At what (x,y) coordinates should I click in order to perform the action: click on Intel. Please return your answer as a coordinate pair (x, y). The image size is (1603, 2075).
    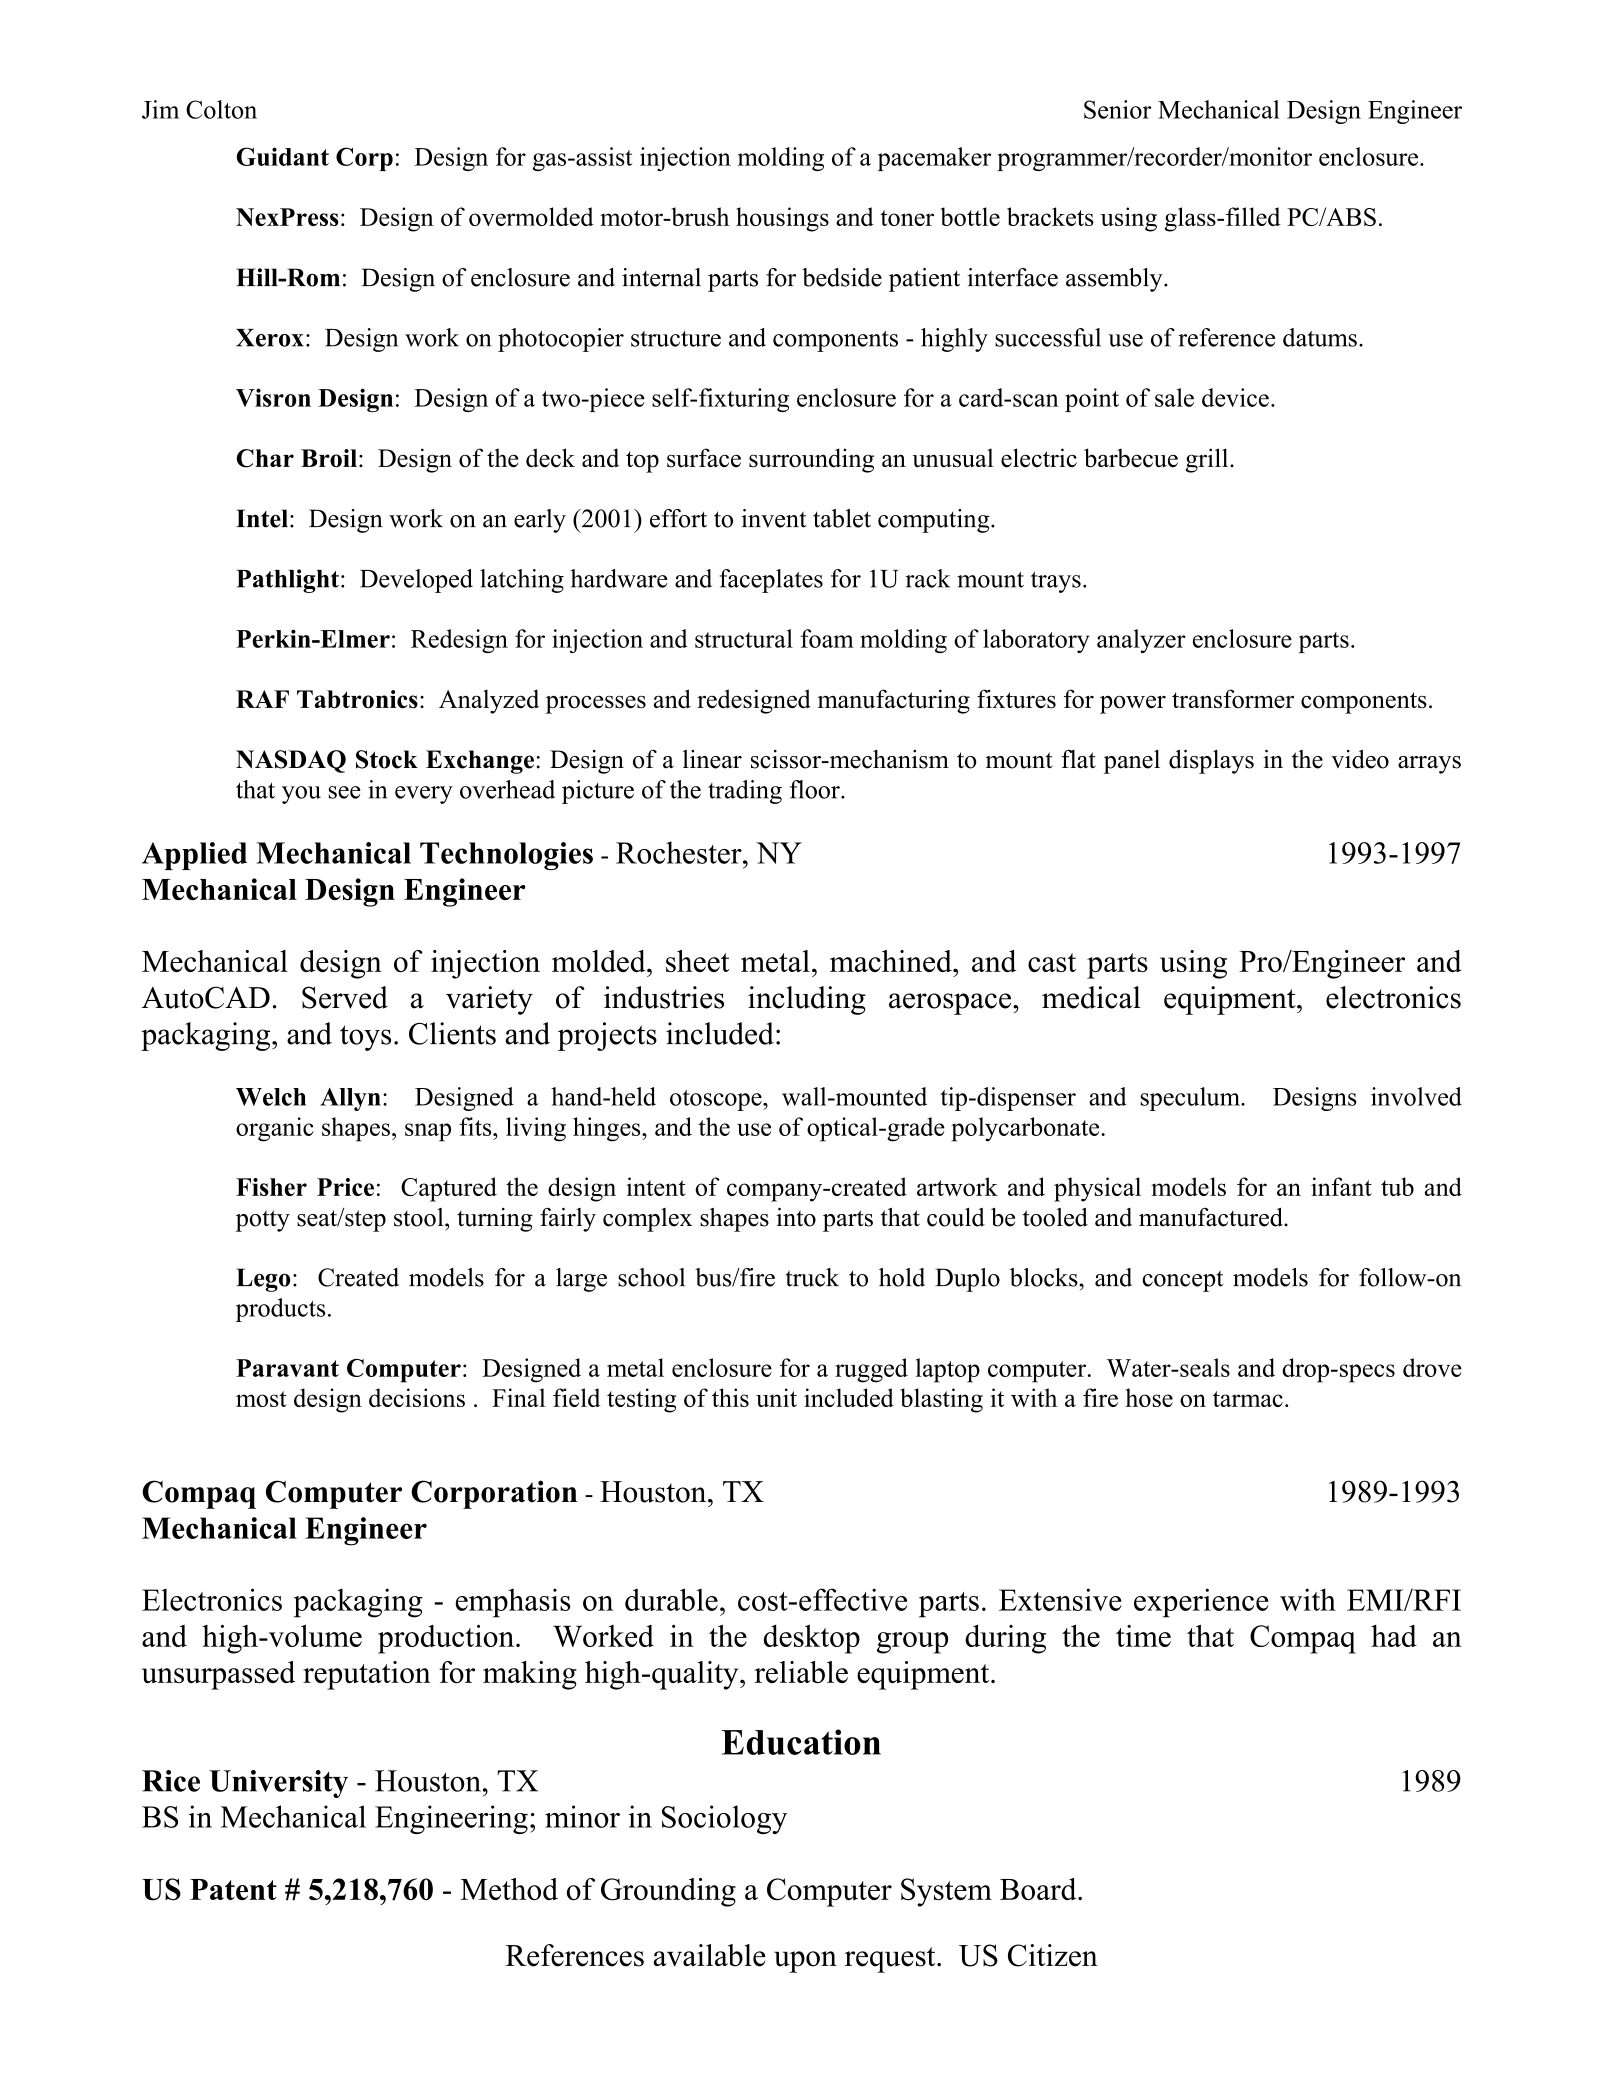
    Looking at the image, I should click on (262, 518).
